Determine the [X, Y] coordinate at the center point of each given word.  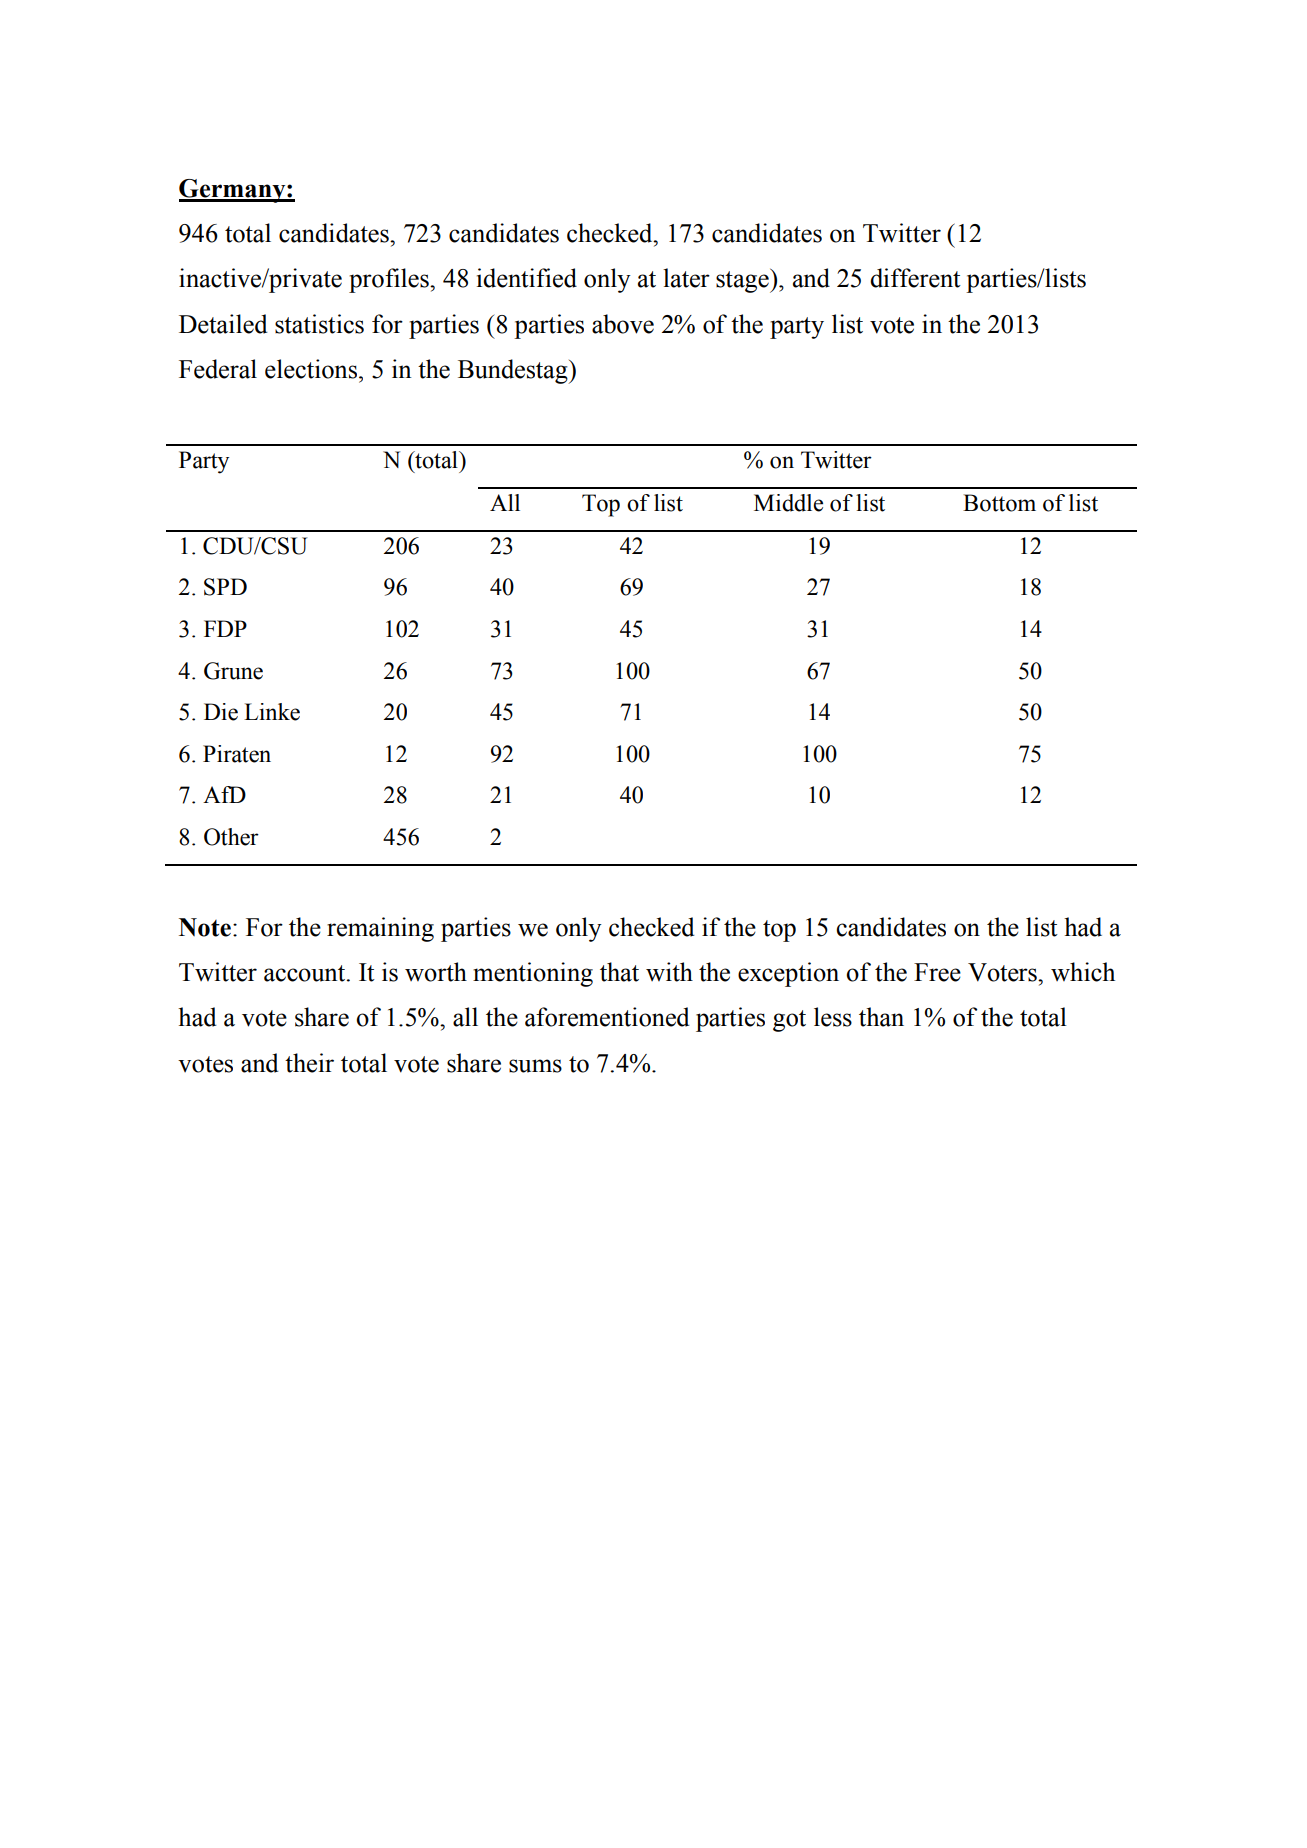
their [309, 1063]
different [915, 278]
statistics [319, 324]
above [623, 324]
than [881, 1017]
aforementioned [607, 1017]
